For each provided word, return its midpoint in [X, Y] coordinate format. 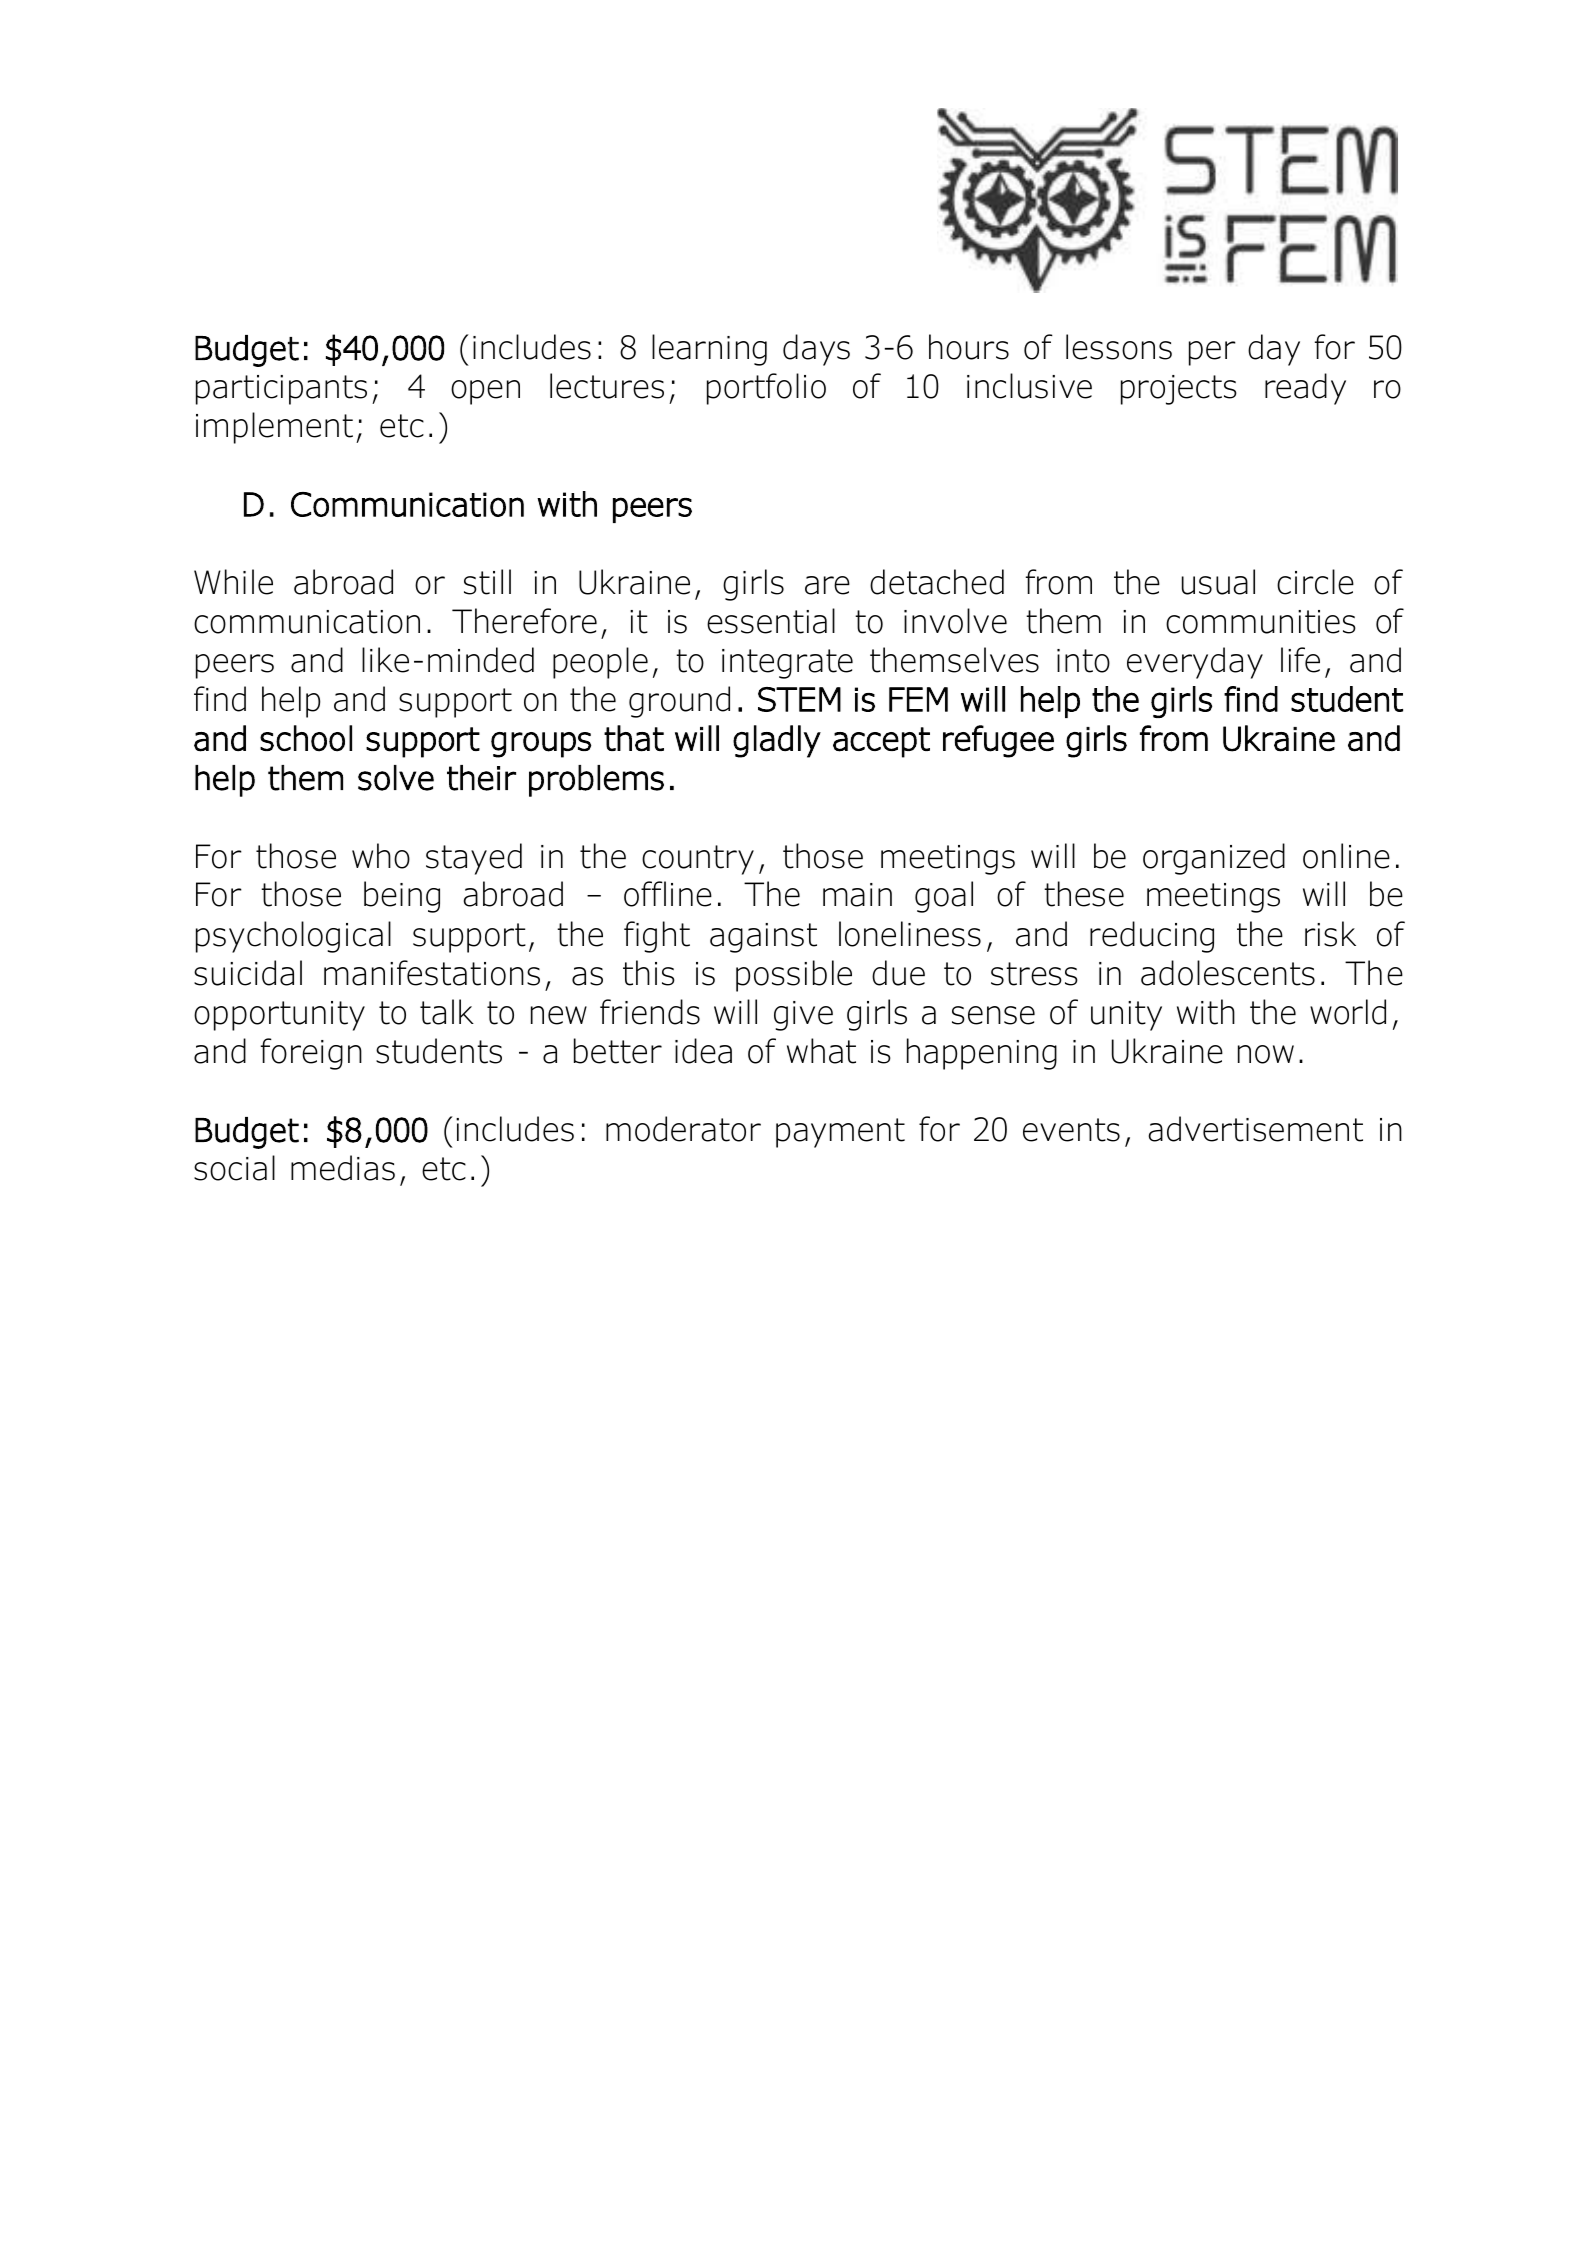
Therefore [524, 621]
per [1212, 353]
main [857, 895]
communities [1261, 622]
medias [343, 1168]
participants [281, 390]
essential [771, 621]
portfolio [766, 389]
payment [840, 1133]
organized [1214, 859]
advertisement [1256, 1129]
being [402, 897]
